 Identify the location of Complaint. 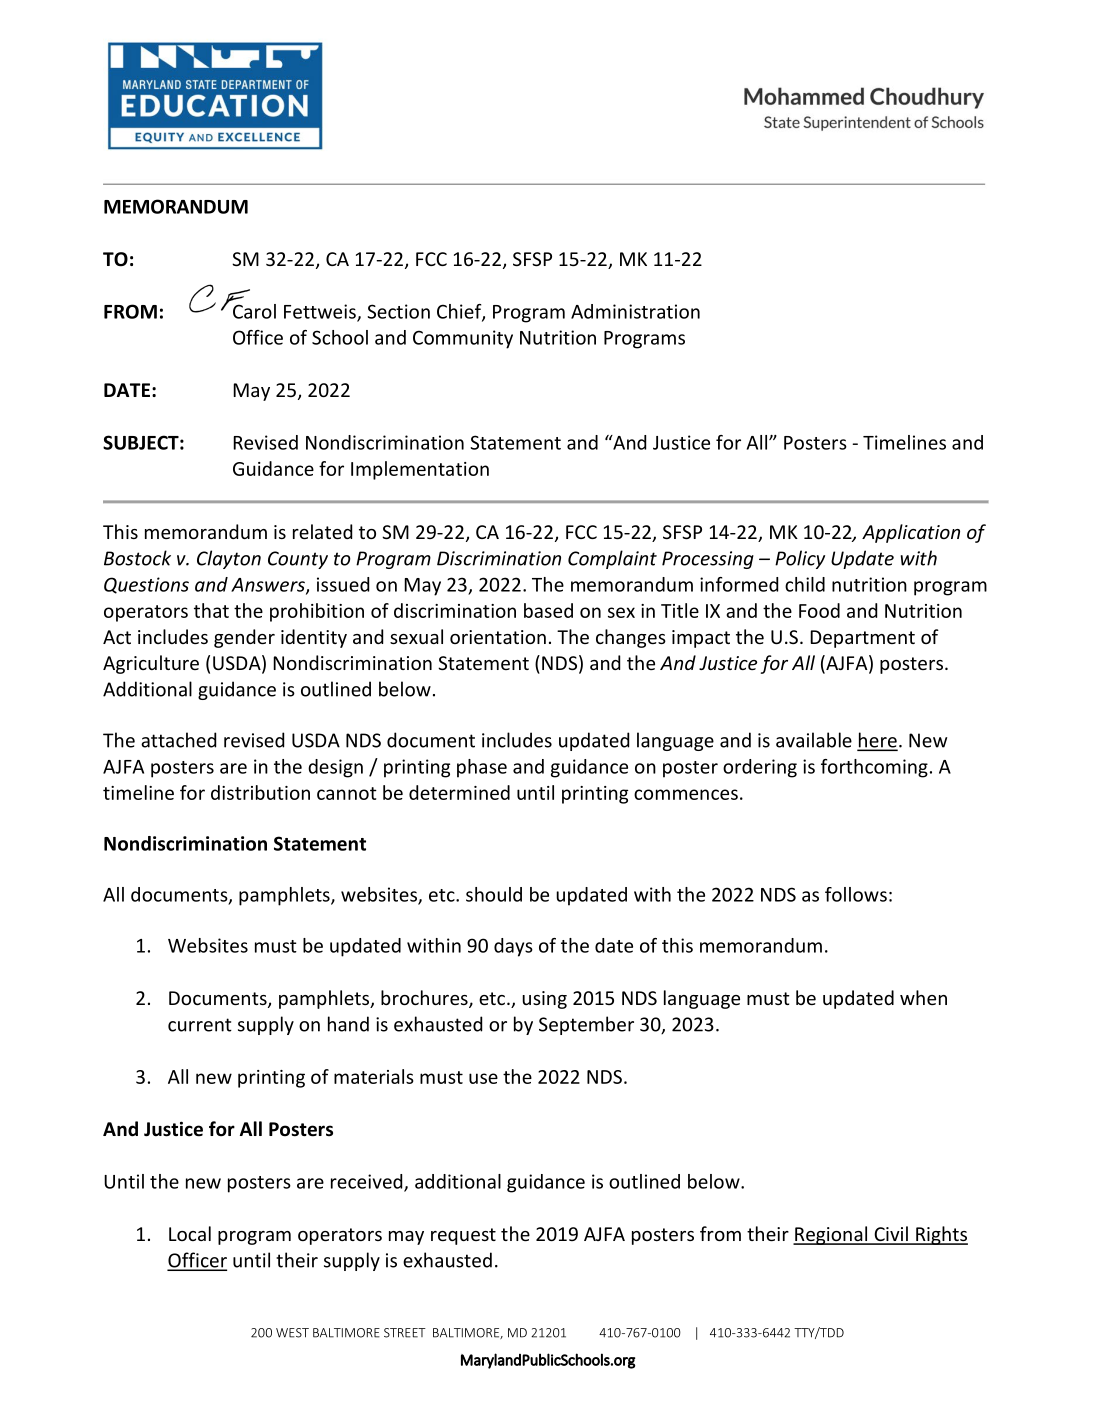
(612, 559).
